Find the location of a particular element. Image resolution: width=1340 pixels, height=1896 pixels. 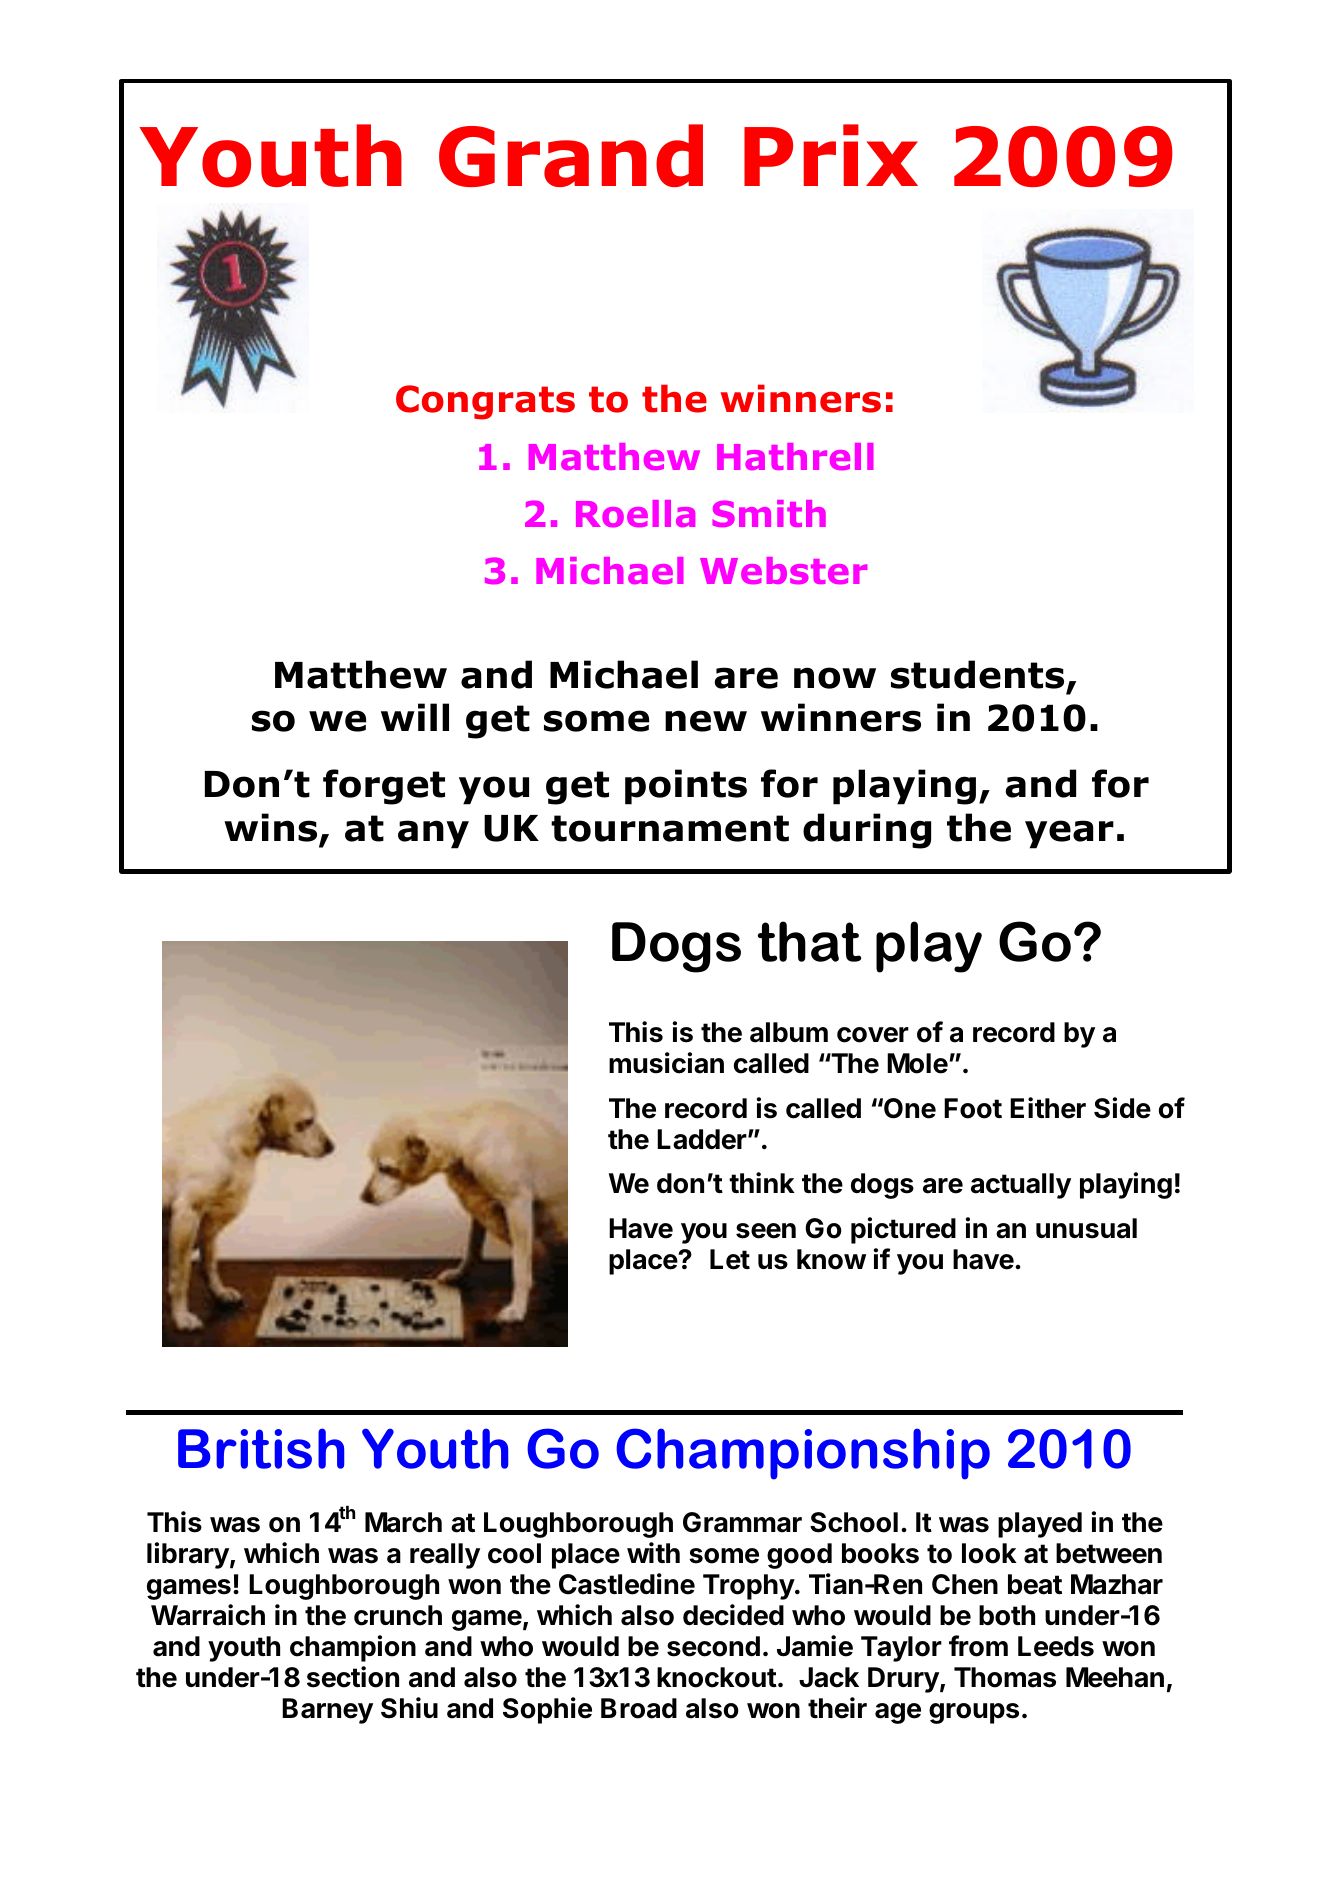

Smith is located at coordinates (769, 513).
